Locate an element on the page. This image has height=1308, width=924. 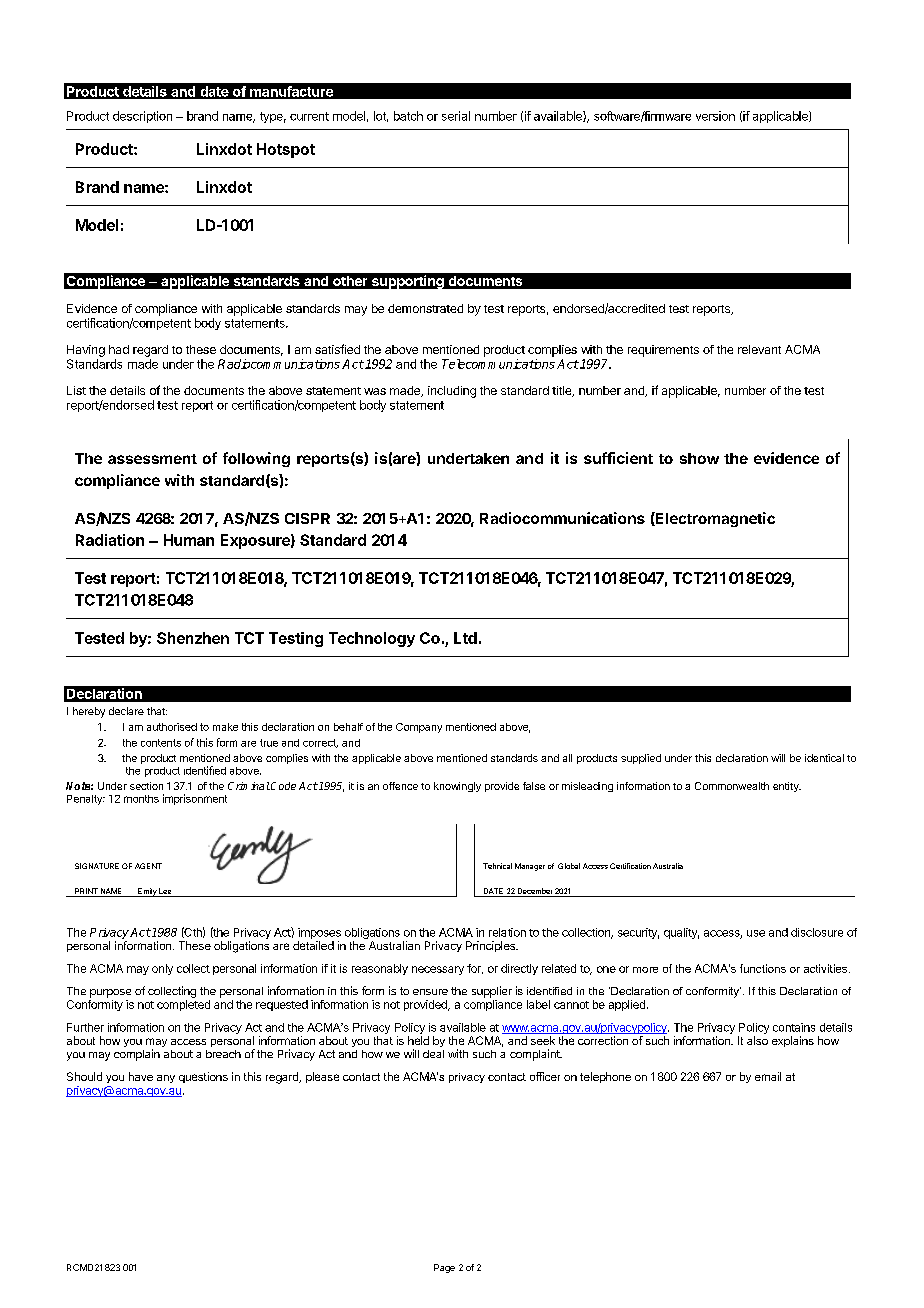
Company is located at coordinates (419, 728).
